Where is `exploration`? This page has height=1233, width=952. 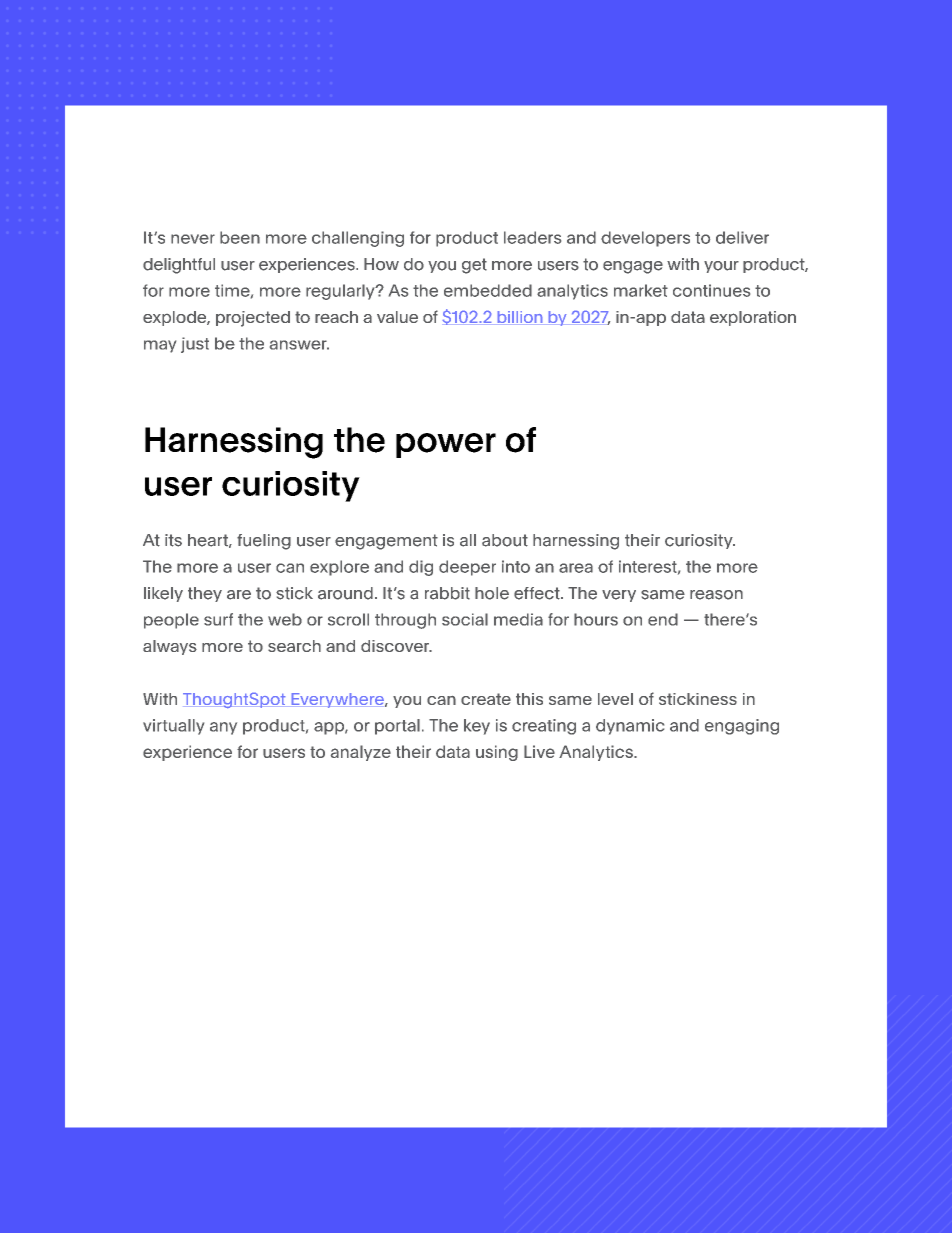 exploration is located at coordinates (753, 318).
